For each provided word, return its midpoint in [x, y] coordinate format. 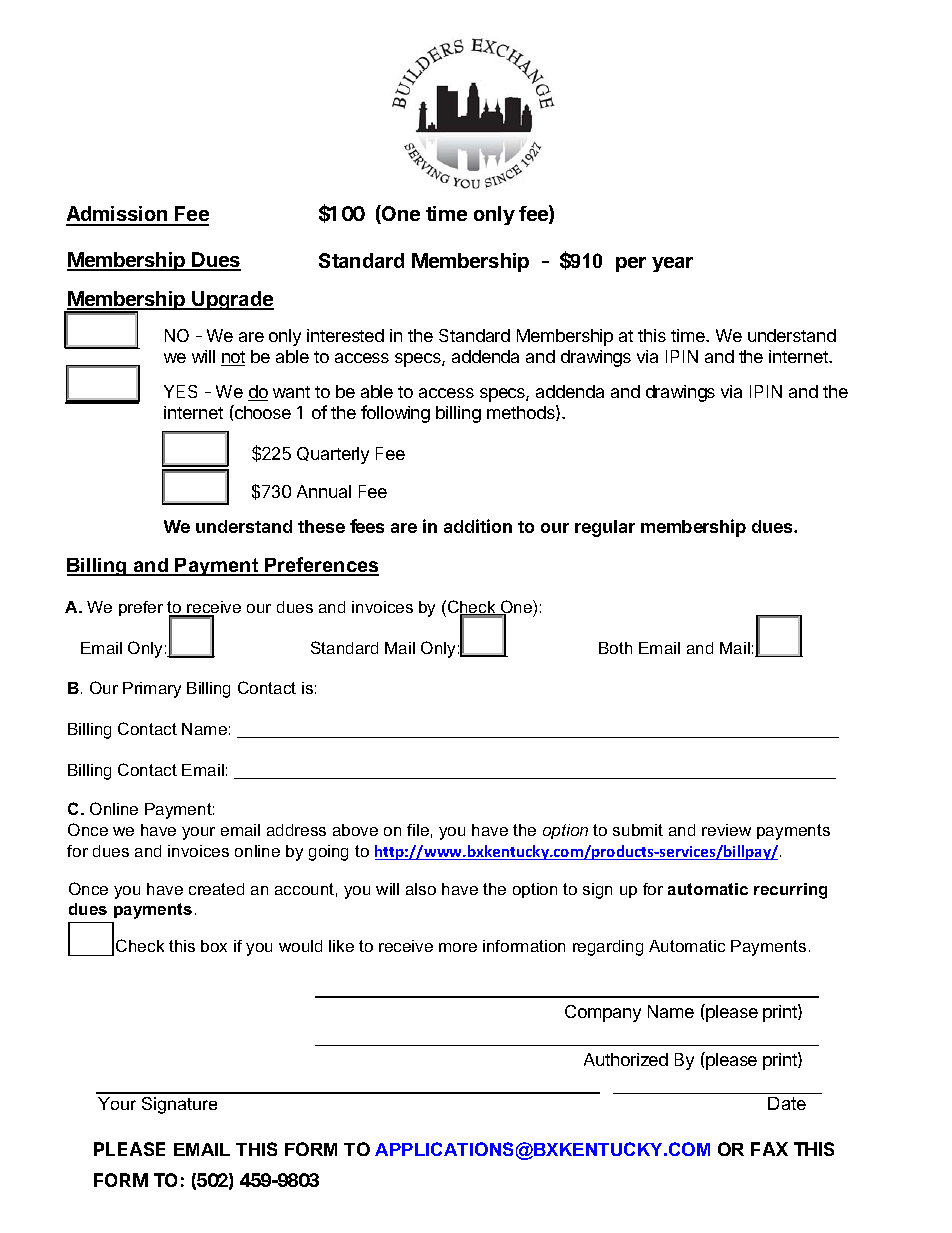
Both [615, 648]
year [672, 264]
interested [345, 335]
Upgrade [232, 300]
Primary [152, 690]
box [214, 946]
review [726, 830]
